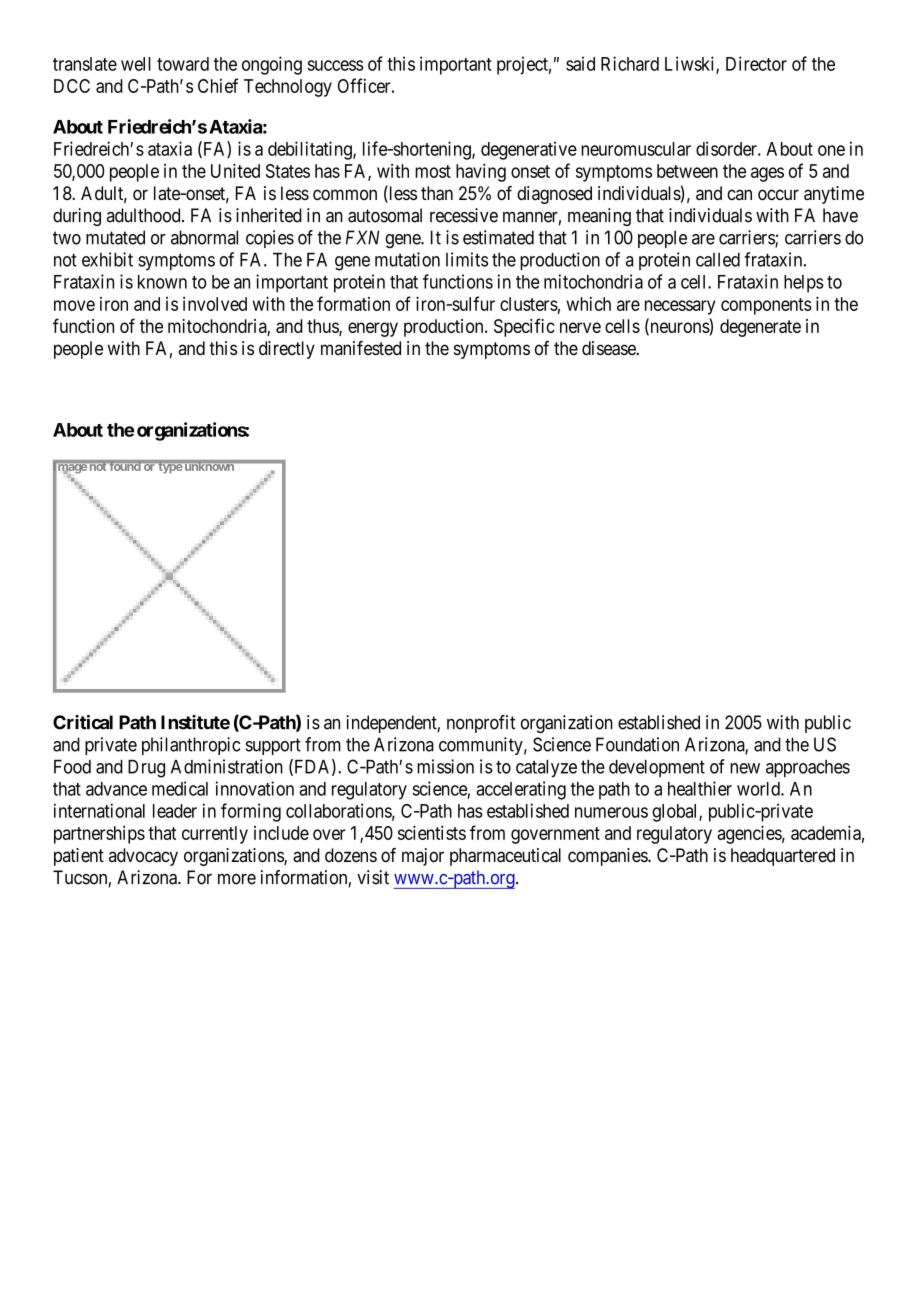  What do you see at coordinates (143, 857) in the page?
I see `advocacy` at bounding box center [143, 857].
